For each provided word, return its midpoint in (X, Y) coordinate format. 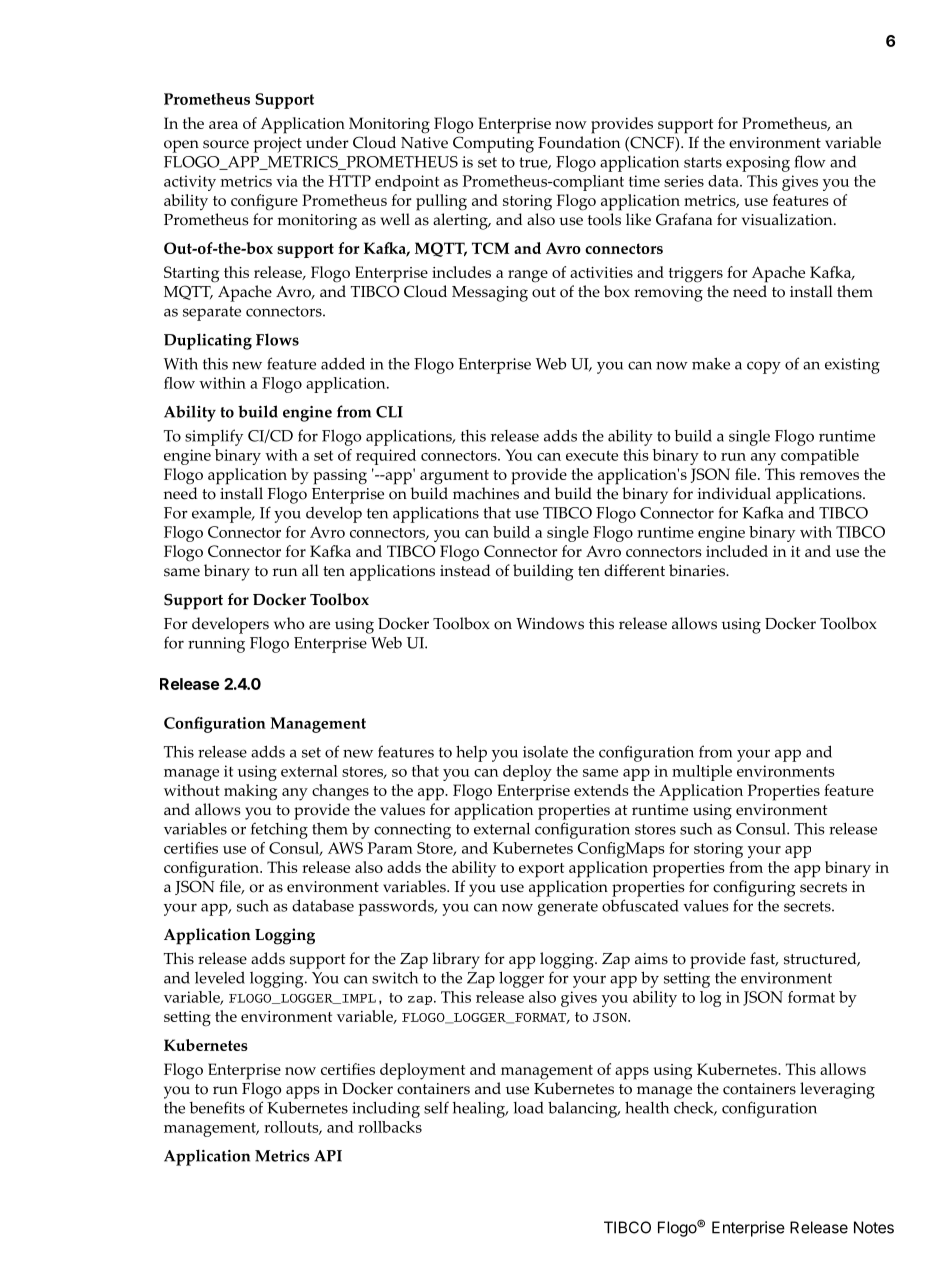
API (328, 1156)
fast (764, 959)
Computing (493, 144)
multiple (702, 773)
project (277, 145)
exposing (758, 164)
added (343, 363)
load (528, 1108)
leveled (220, 977)
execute (592, 455)
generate (568, 908)
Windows (550, 623)
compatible (820, 457)
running (216, 645)
